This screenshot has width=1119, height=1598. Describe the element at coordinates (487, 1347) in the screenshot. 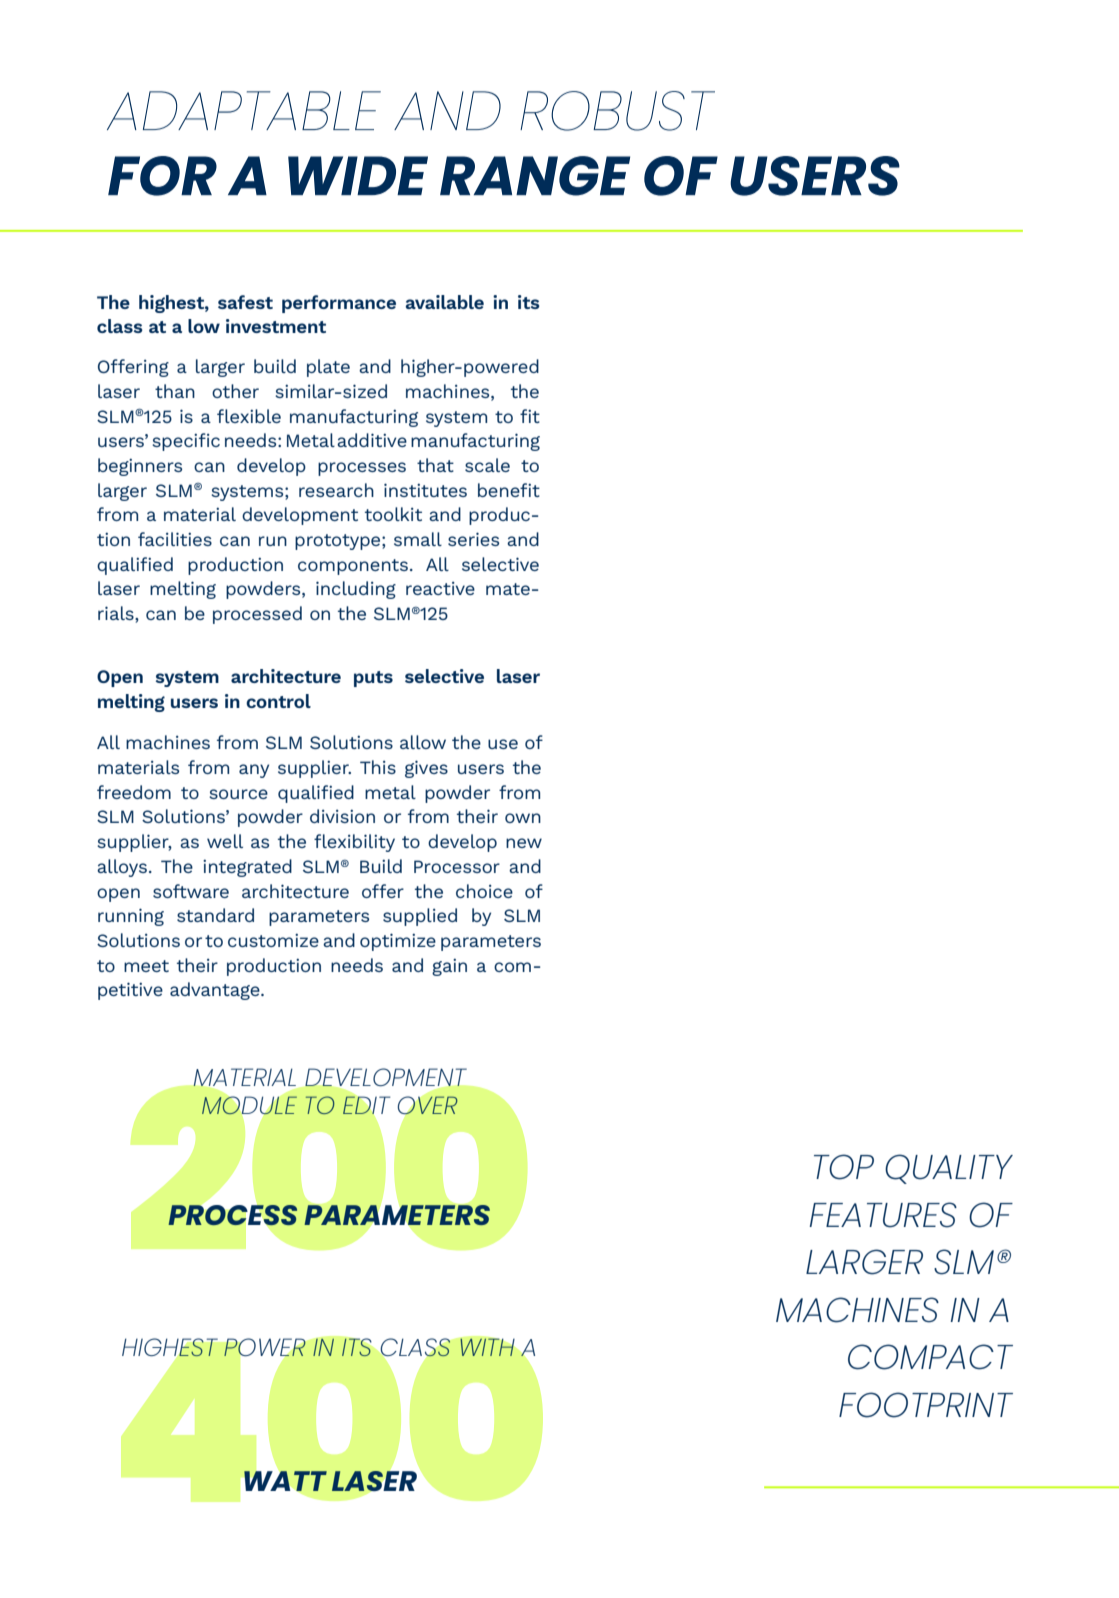

I see `WITH` at that location.
